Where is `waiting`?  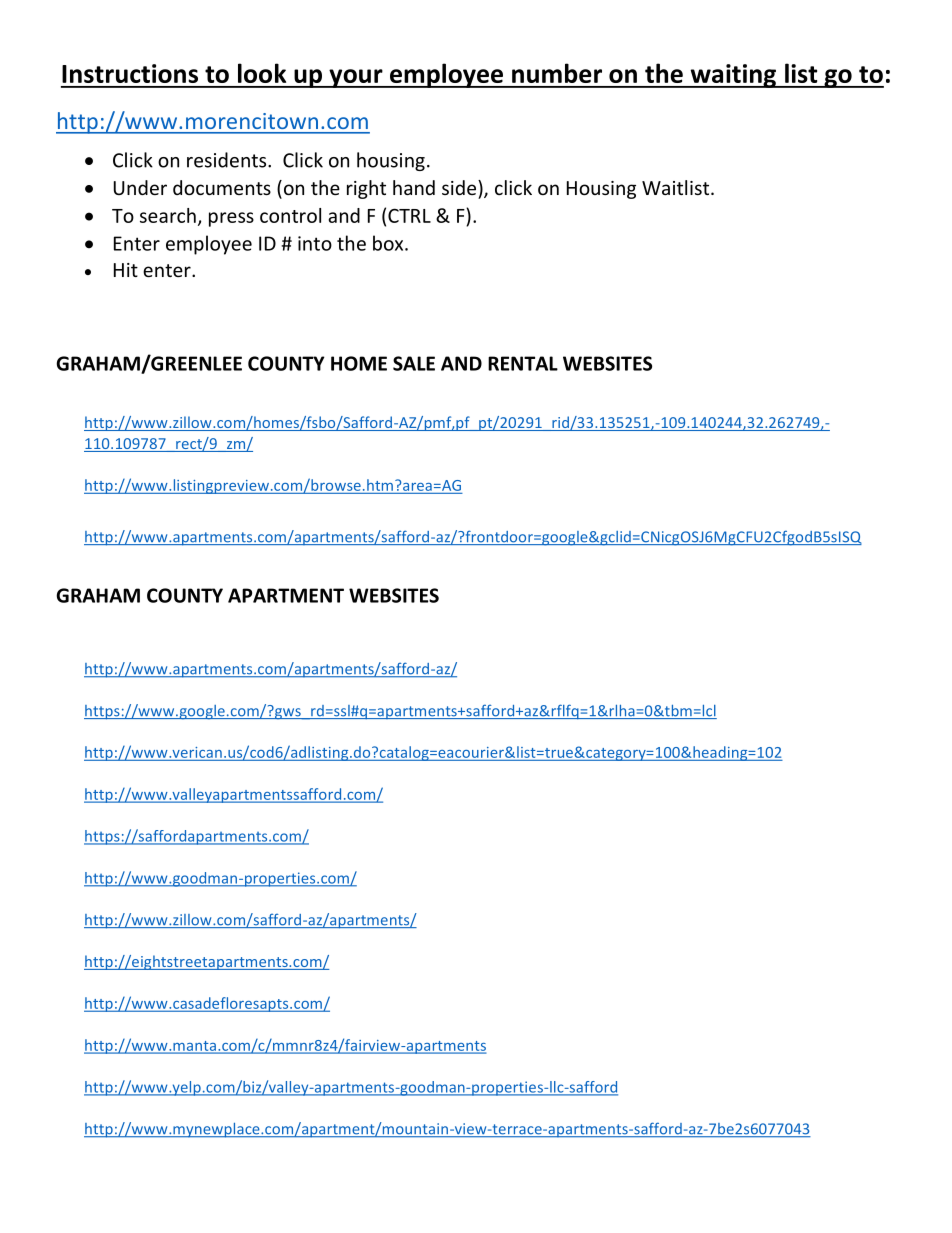
waiting is located at coordinates (733, 76).
